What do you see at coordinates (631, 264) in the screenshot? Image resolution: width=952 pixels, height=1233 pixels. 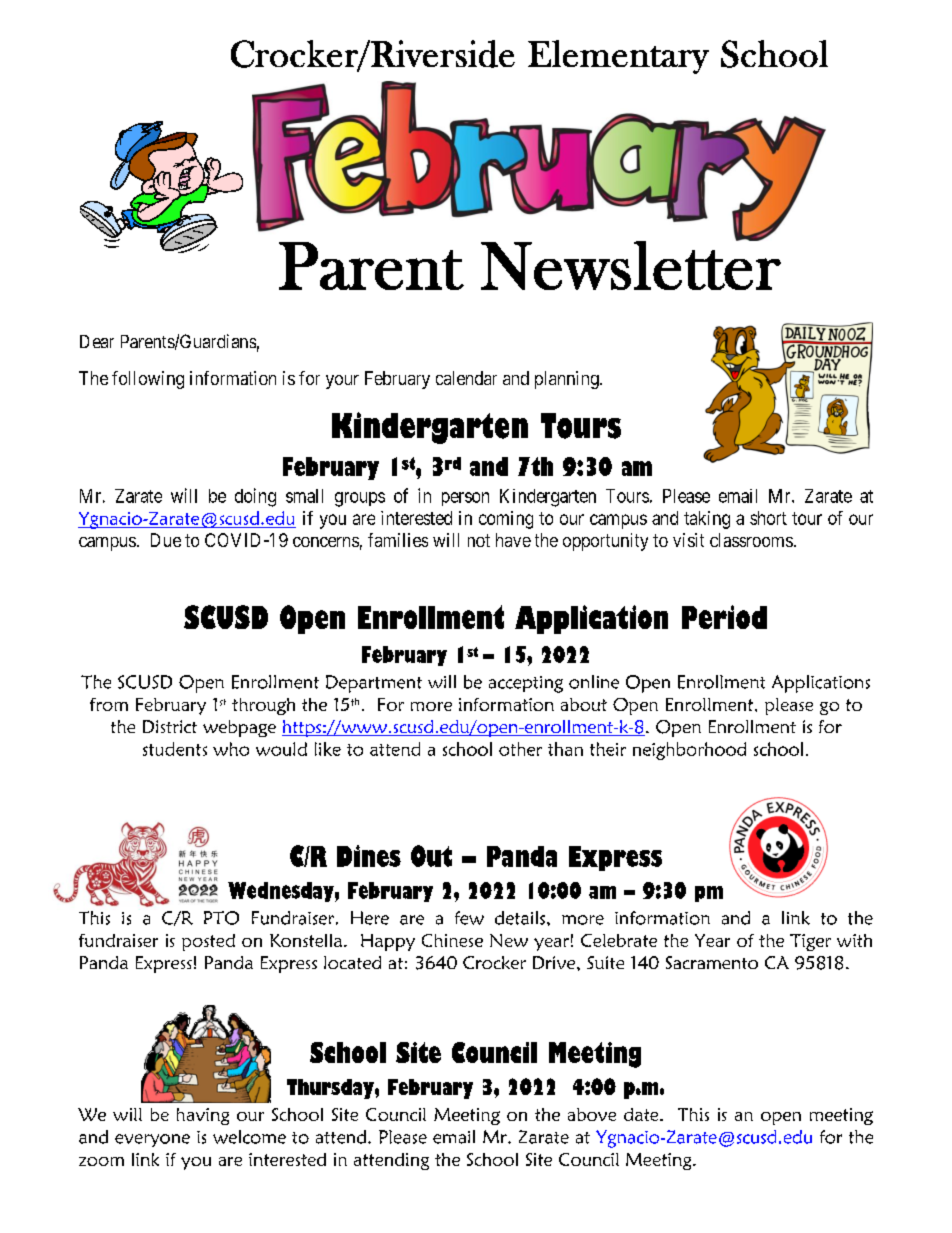 I see `Newsletter` at bounding box center [631, 264].
